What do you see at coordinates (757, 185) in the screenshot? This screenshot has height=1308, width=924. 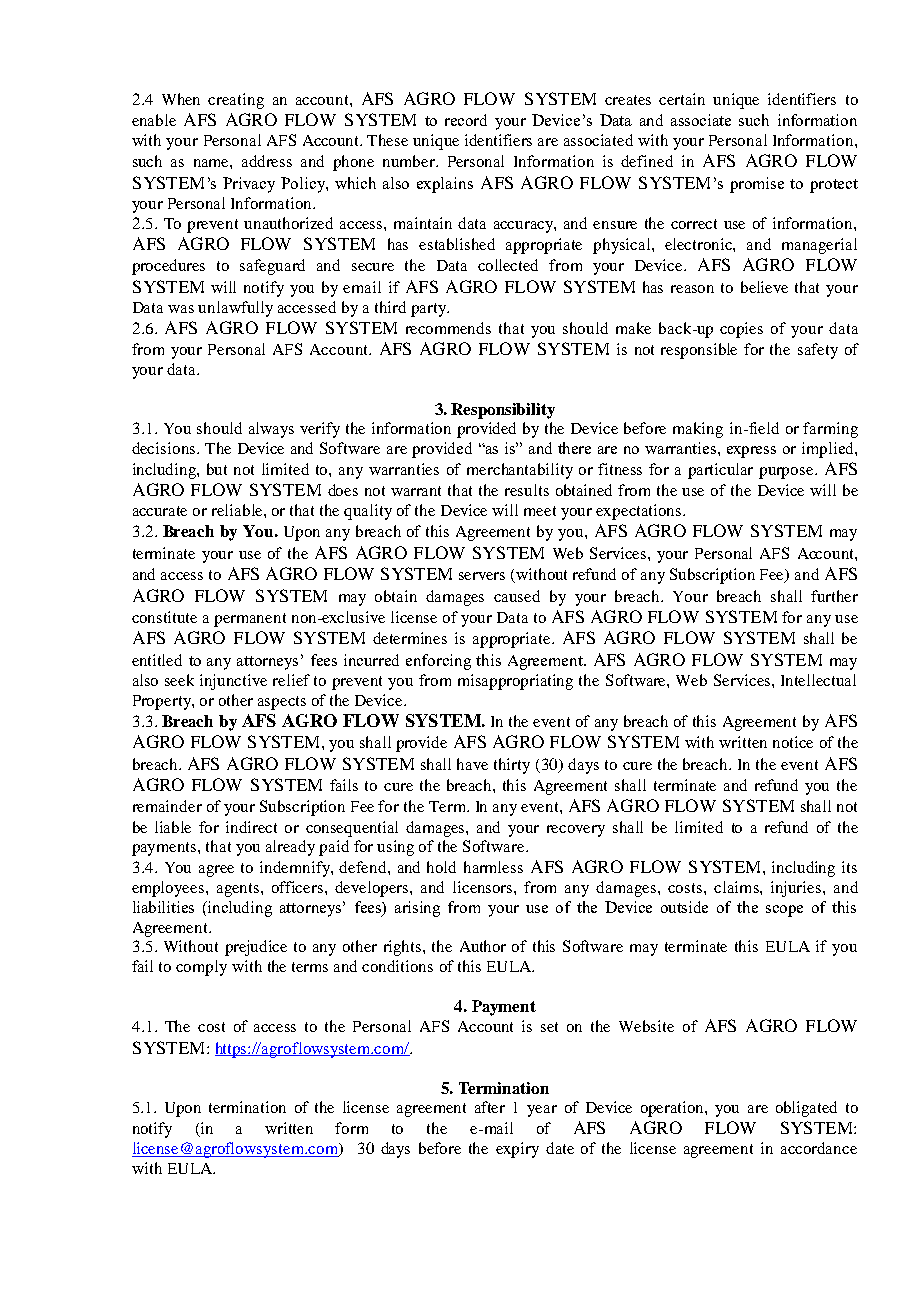 I see `promise` at bounding box center [757, 185].
